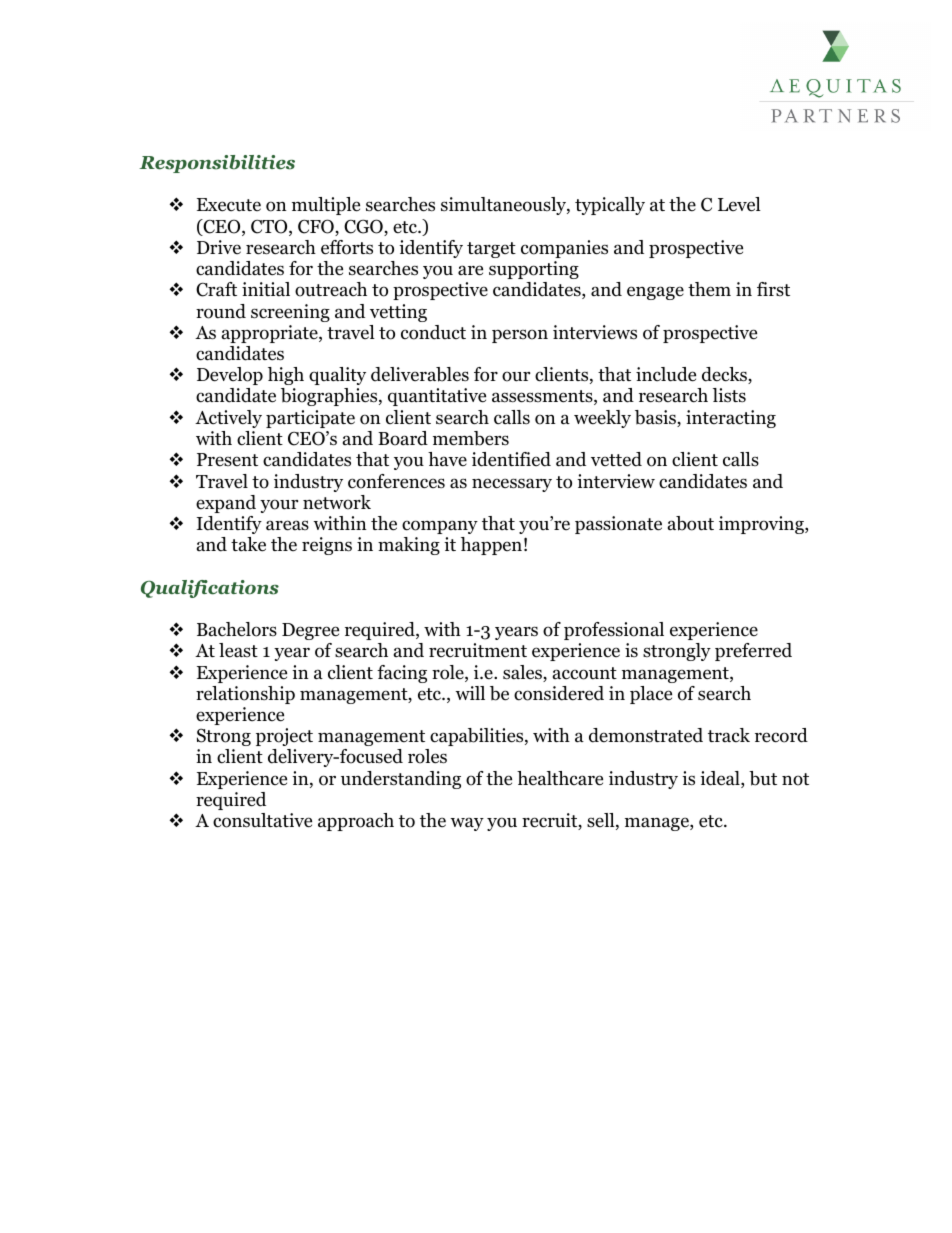  I want to click on your, so click(279, 506).
